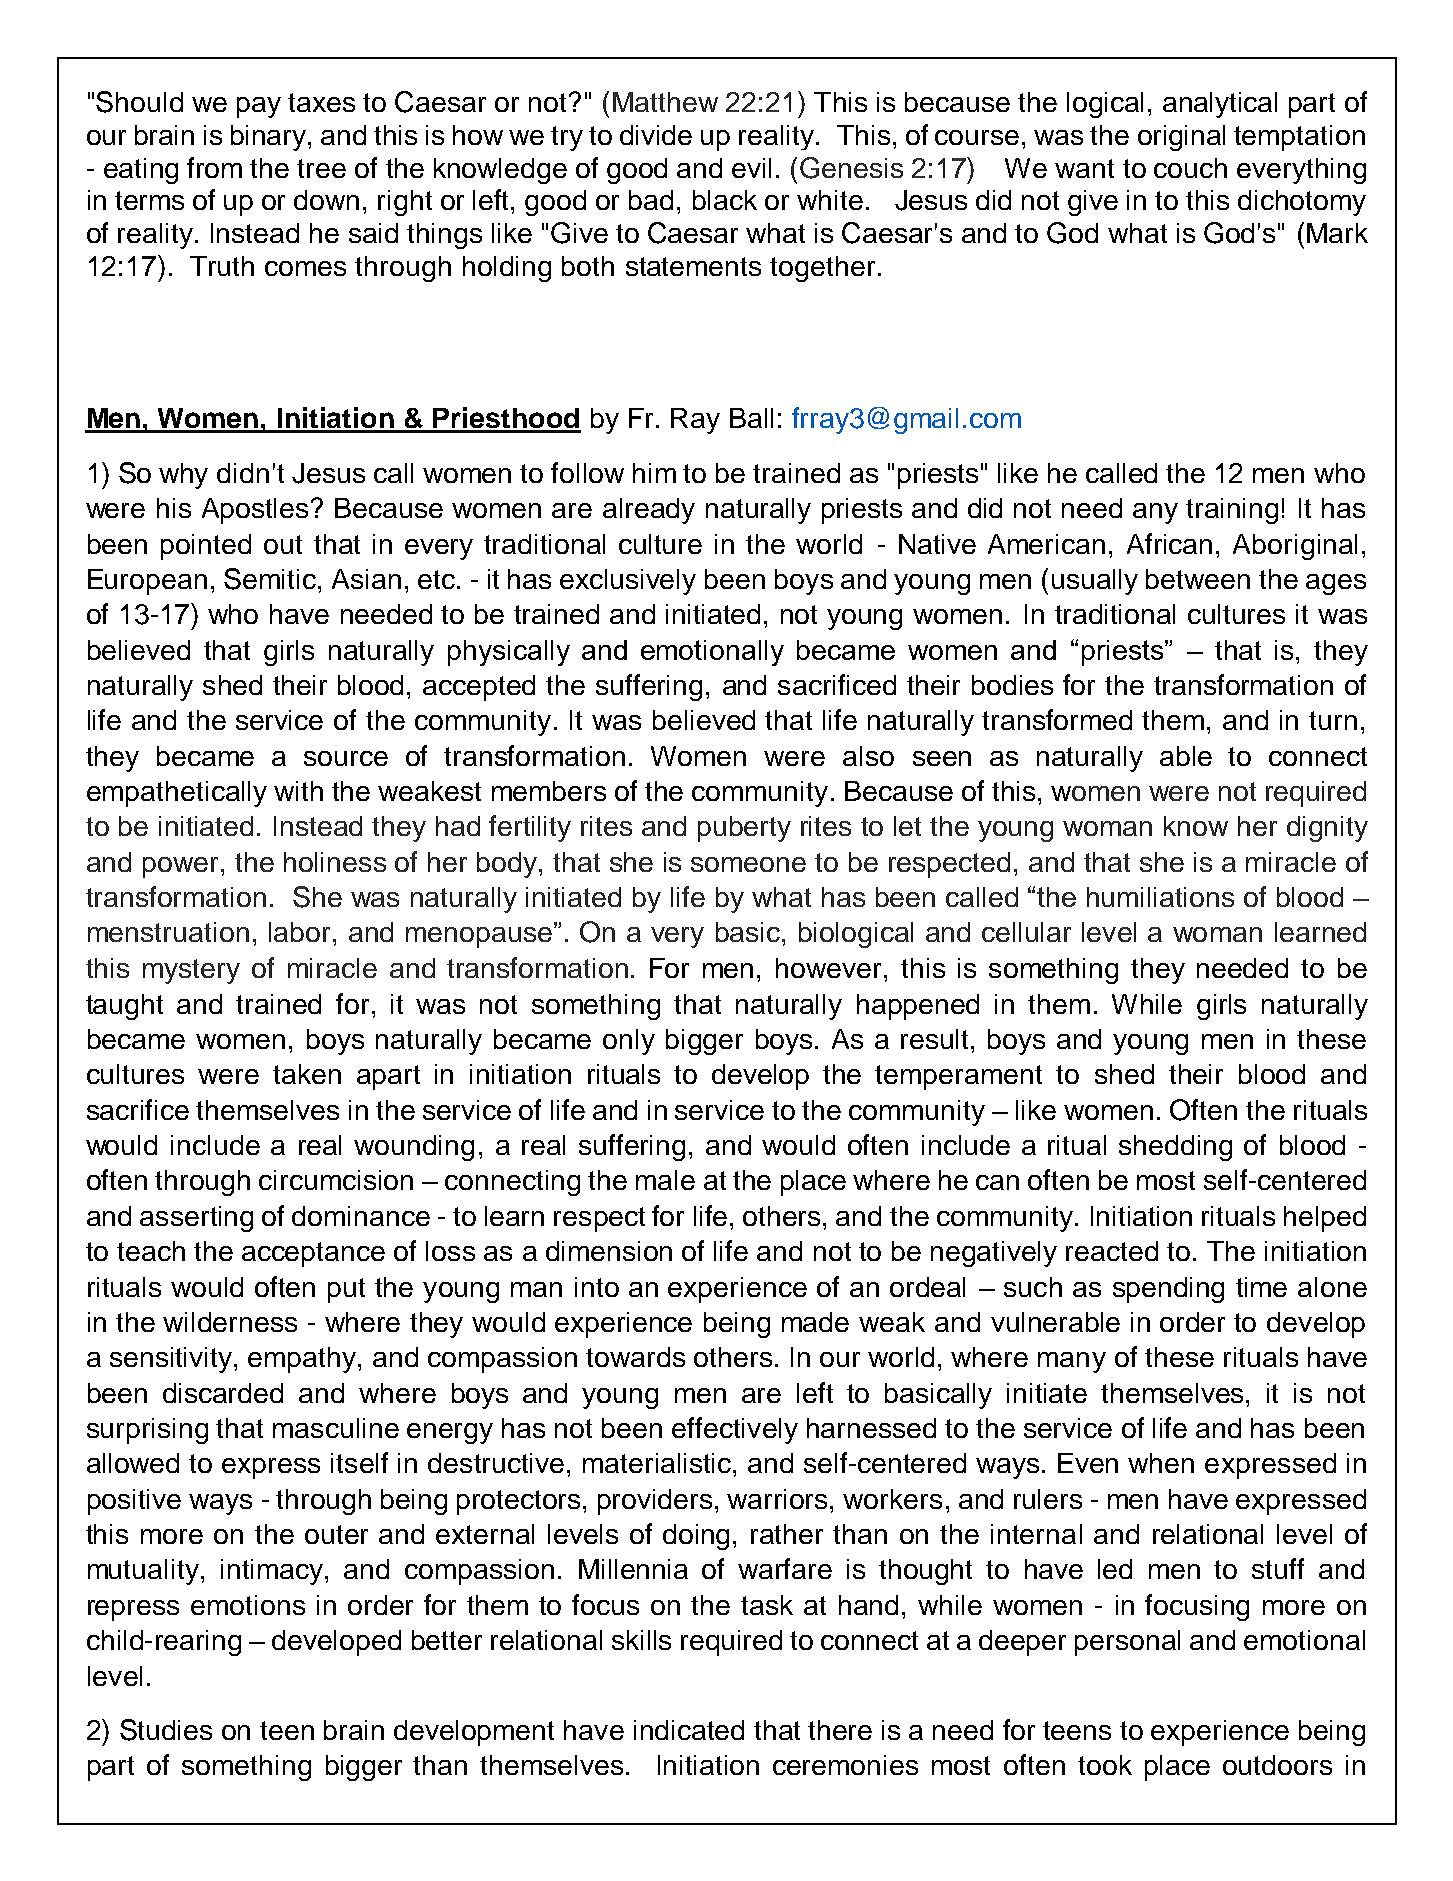  I want to click on someone, so click(748, 864).
